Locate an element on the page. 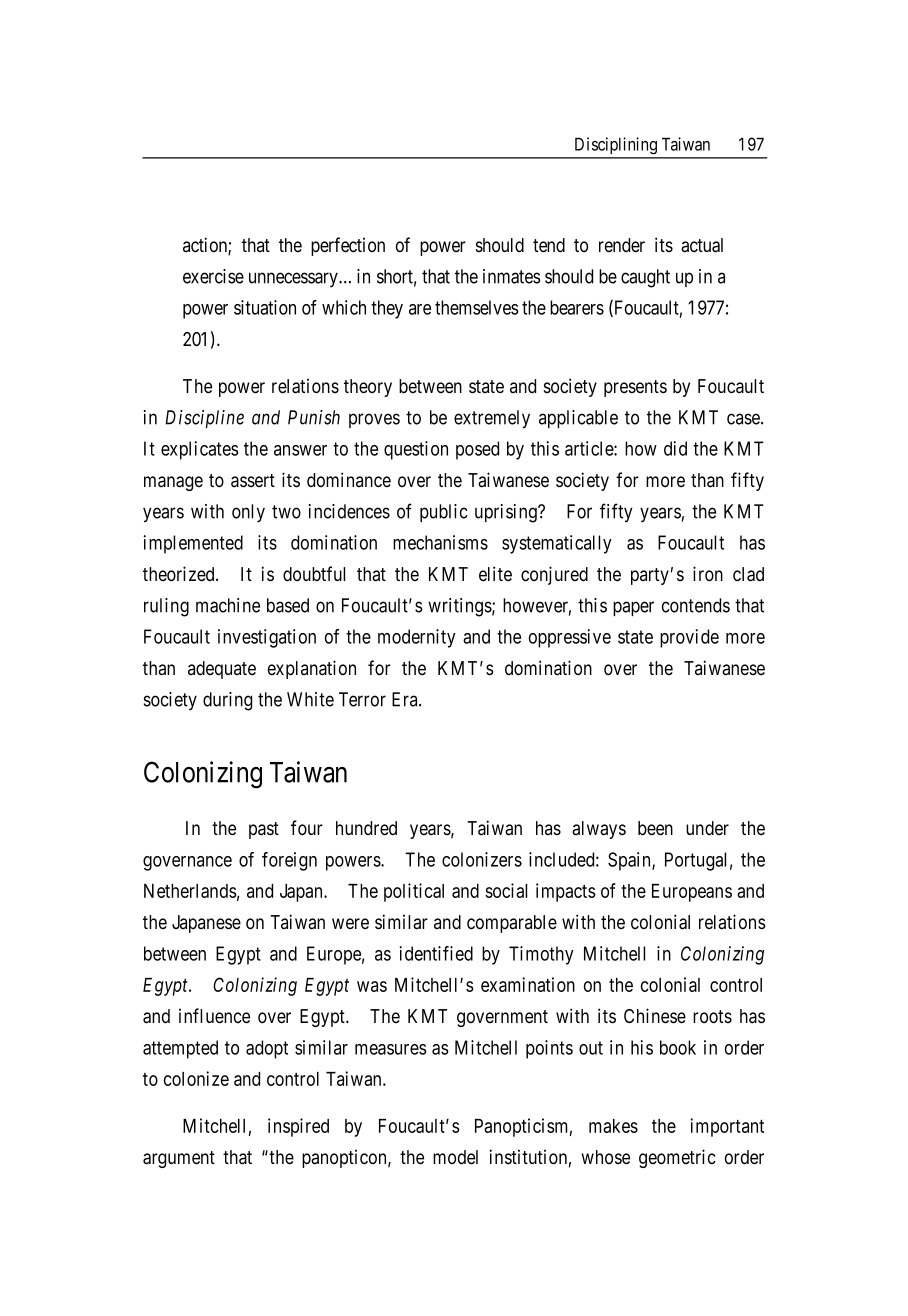  themselves is located at coordinates (477, 307).
